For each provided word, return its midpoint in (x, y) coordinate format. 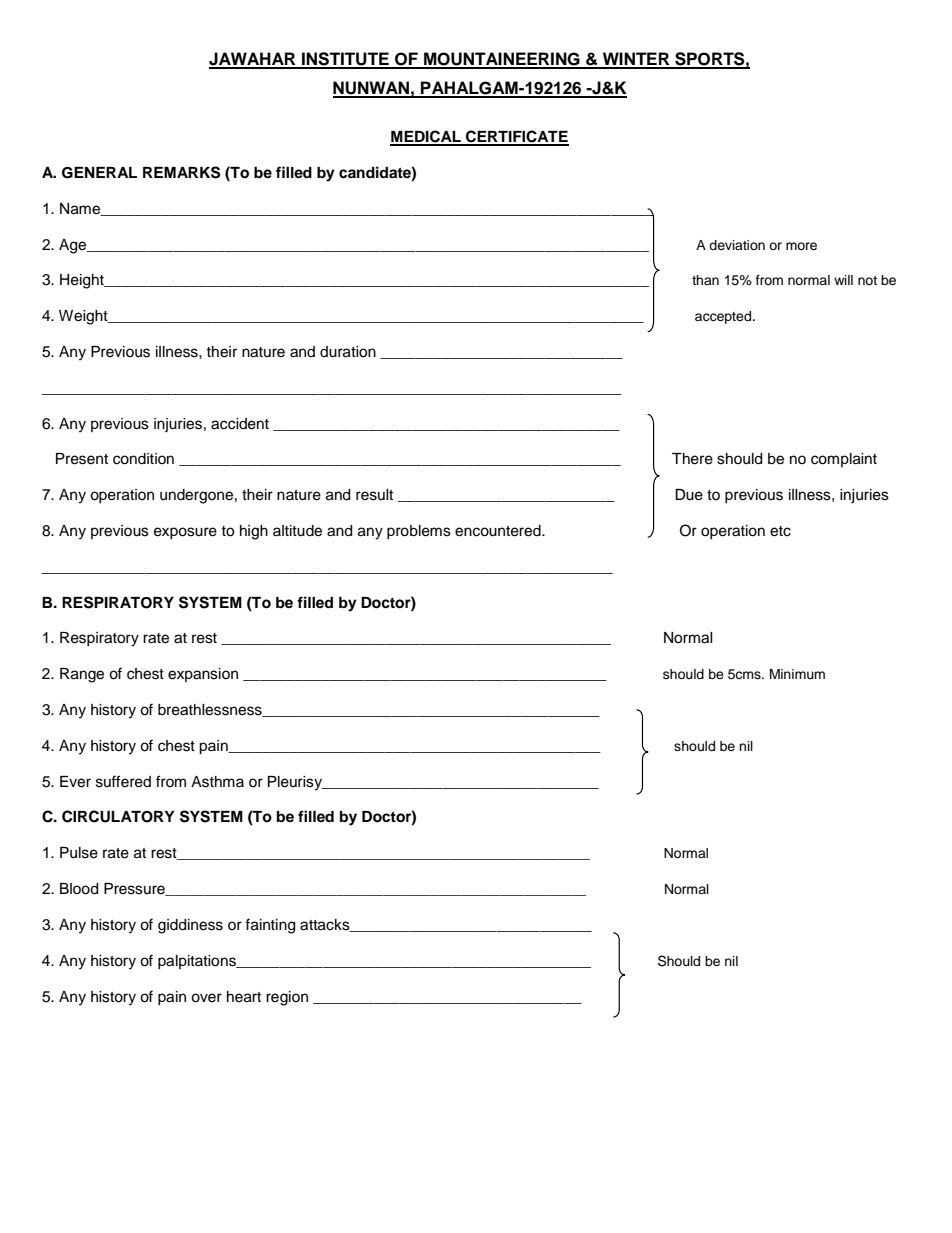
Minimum (797, 674)
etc (780, 531)
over (206, 998)
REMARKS (181, 172)
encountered (499, 531)
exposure (185, 533)
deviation (737, 245)
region (287, 998)
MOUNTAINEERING (502, 60)
